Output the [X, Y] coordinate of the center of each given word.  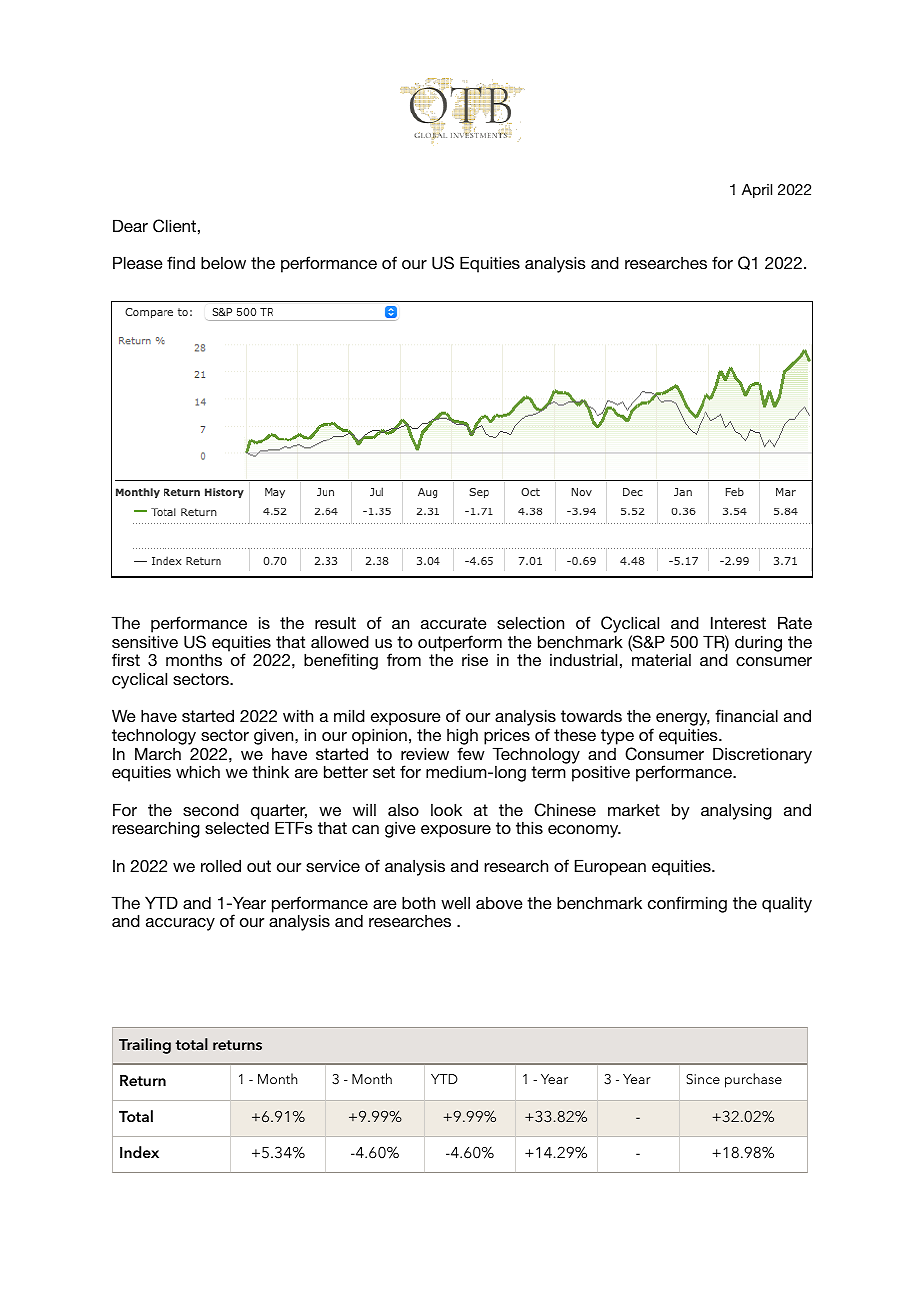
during [758, 643]
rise [475, 659]
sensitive [145, 641]
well [455, 903]
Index [139, 1152]
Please [138, 262]
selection [530, 622]
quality [787, 904]
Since [703, 1079]
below [223, 262]
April [757, 191]
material [661, 660]
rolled [221, 865]
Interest [738, 622]
